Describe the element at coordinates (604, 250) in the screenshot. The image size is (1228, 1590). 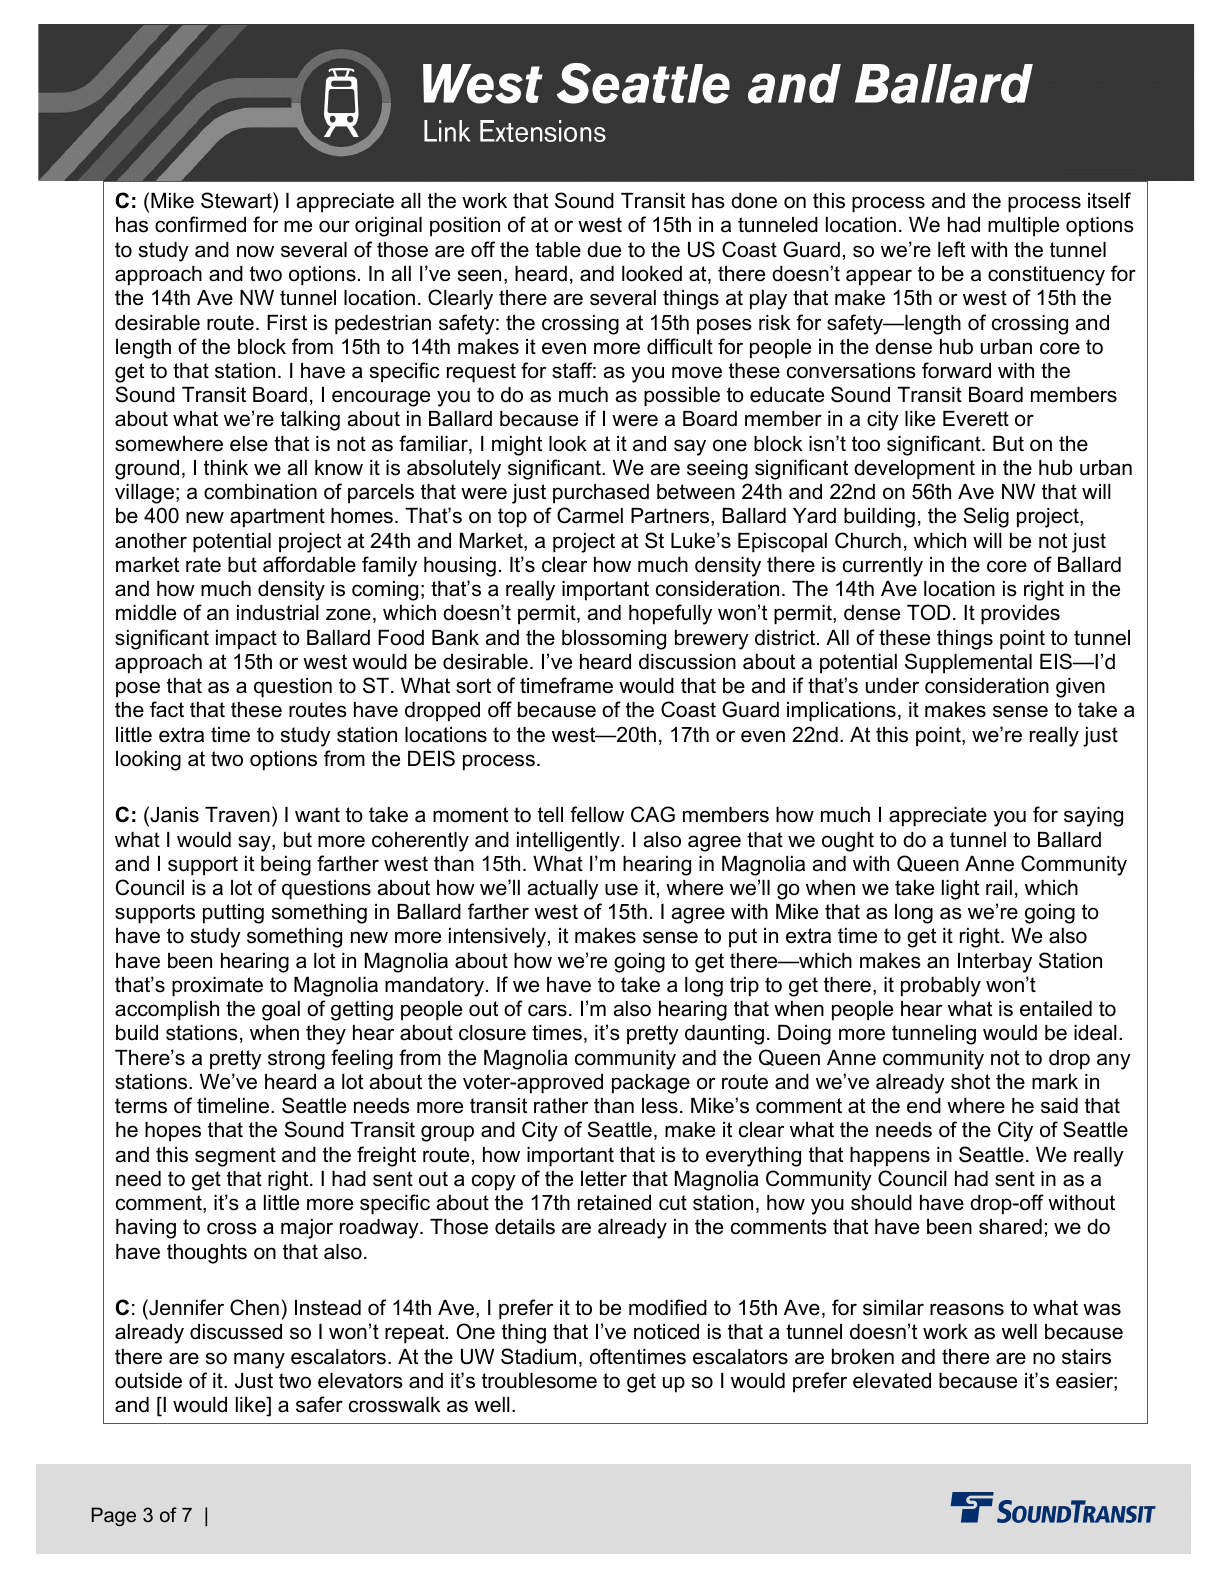
I see `due` at that location.
